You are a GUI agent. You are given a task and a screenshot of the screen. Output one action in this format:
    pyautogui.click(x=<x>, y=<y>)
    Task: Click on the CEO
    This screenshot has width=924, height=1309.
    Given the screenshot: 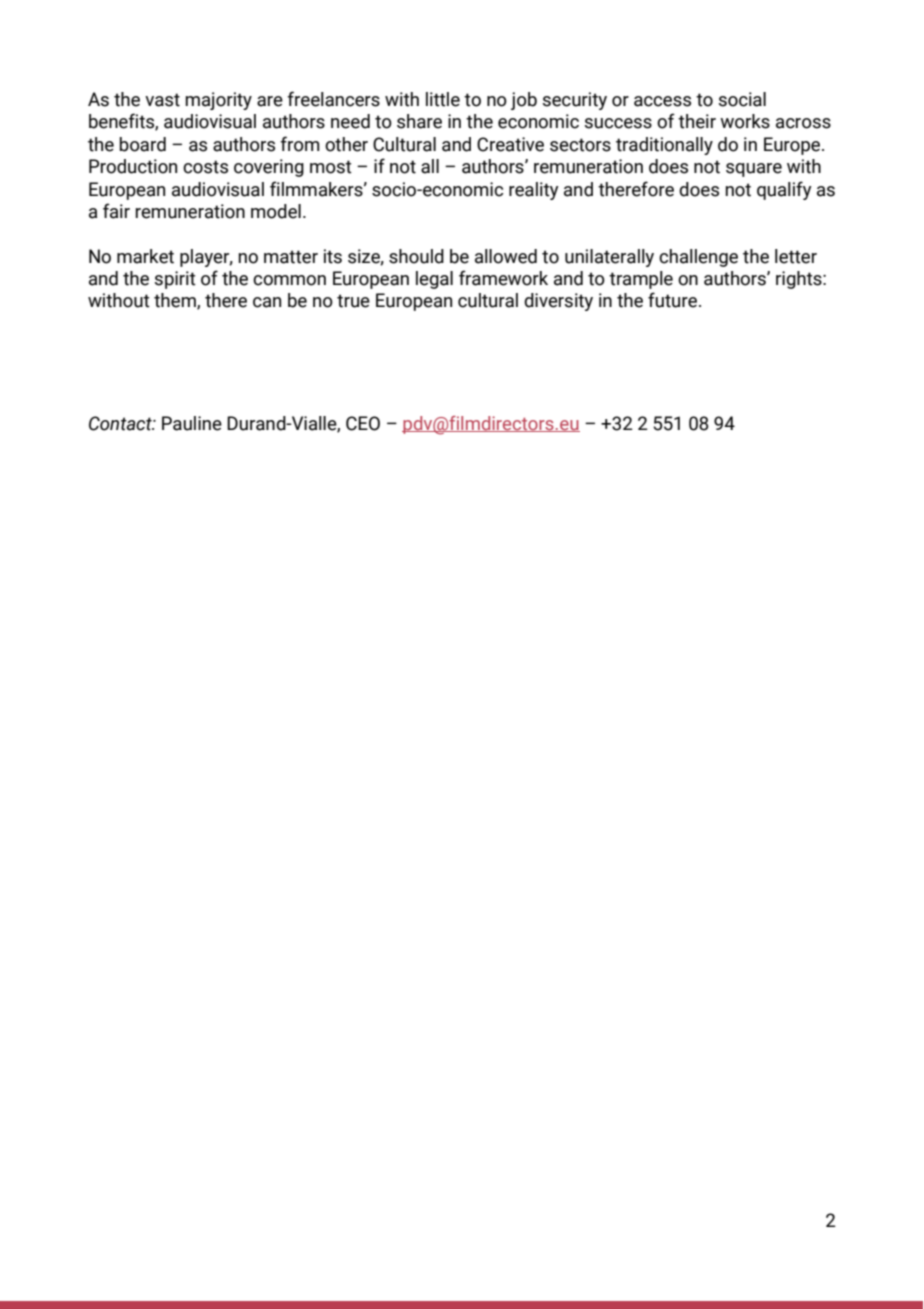 What is the action you would take?
    pyautogui.click(x=363, y=423)
